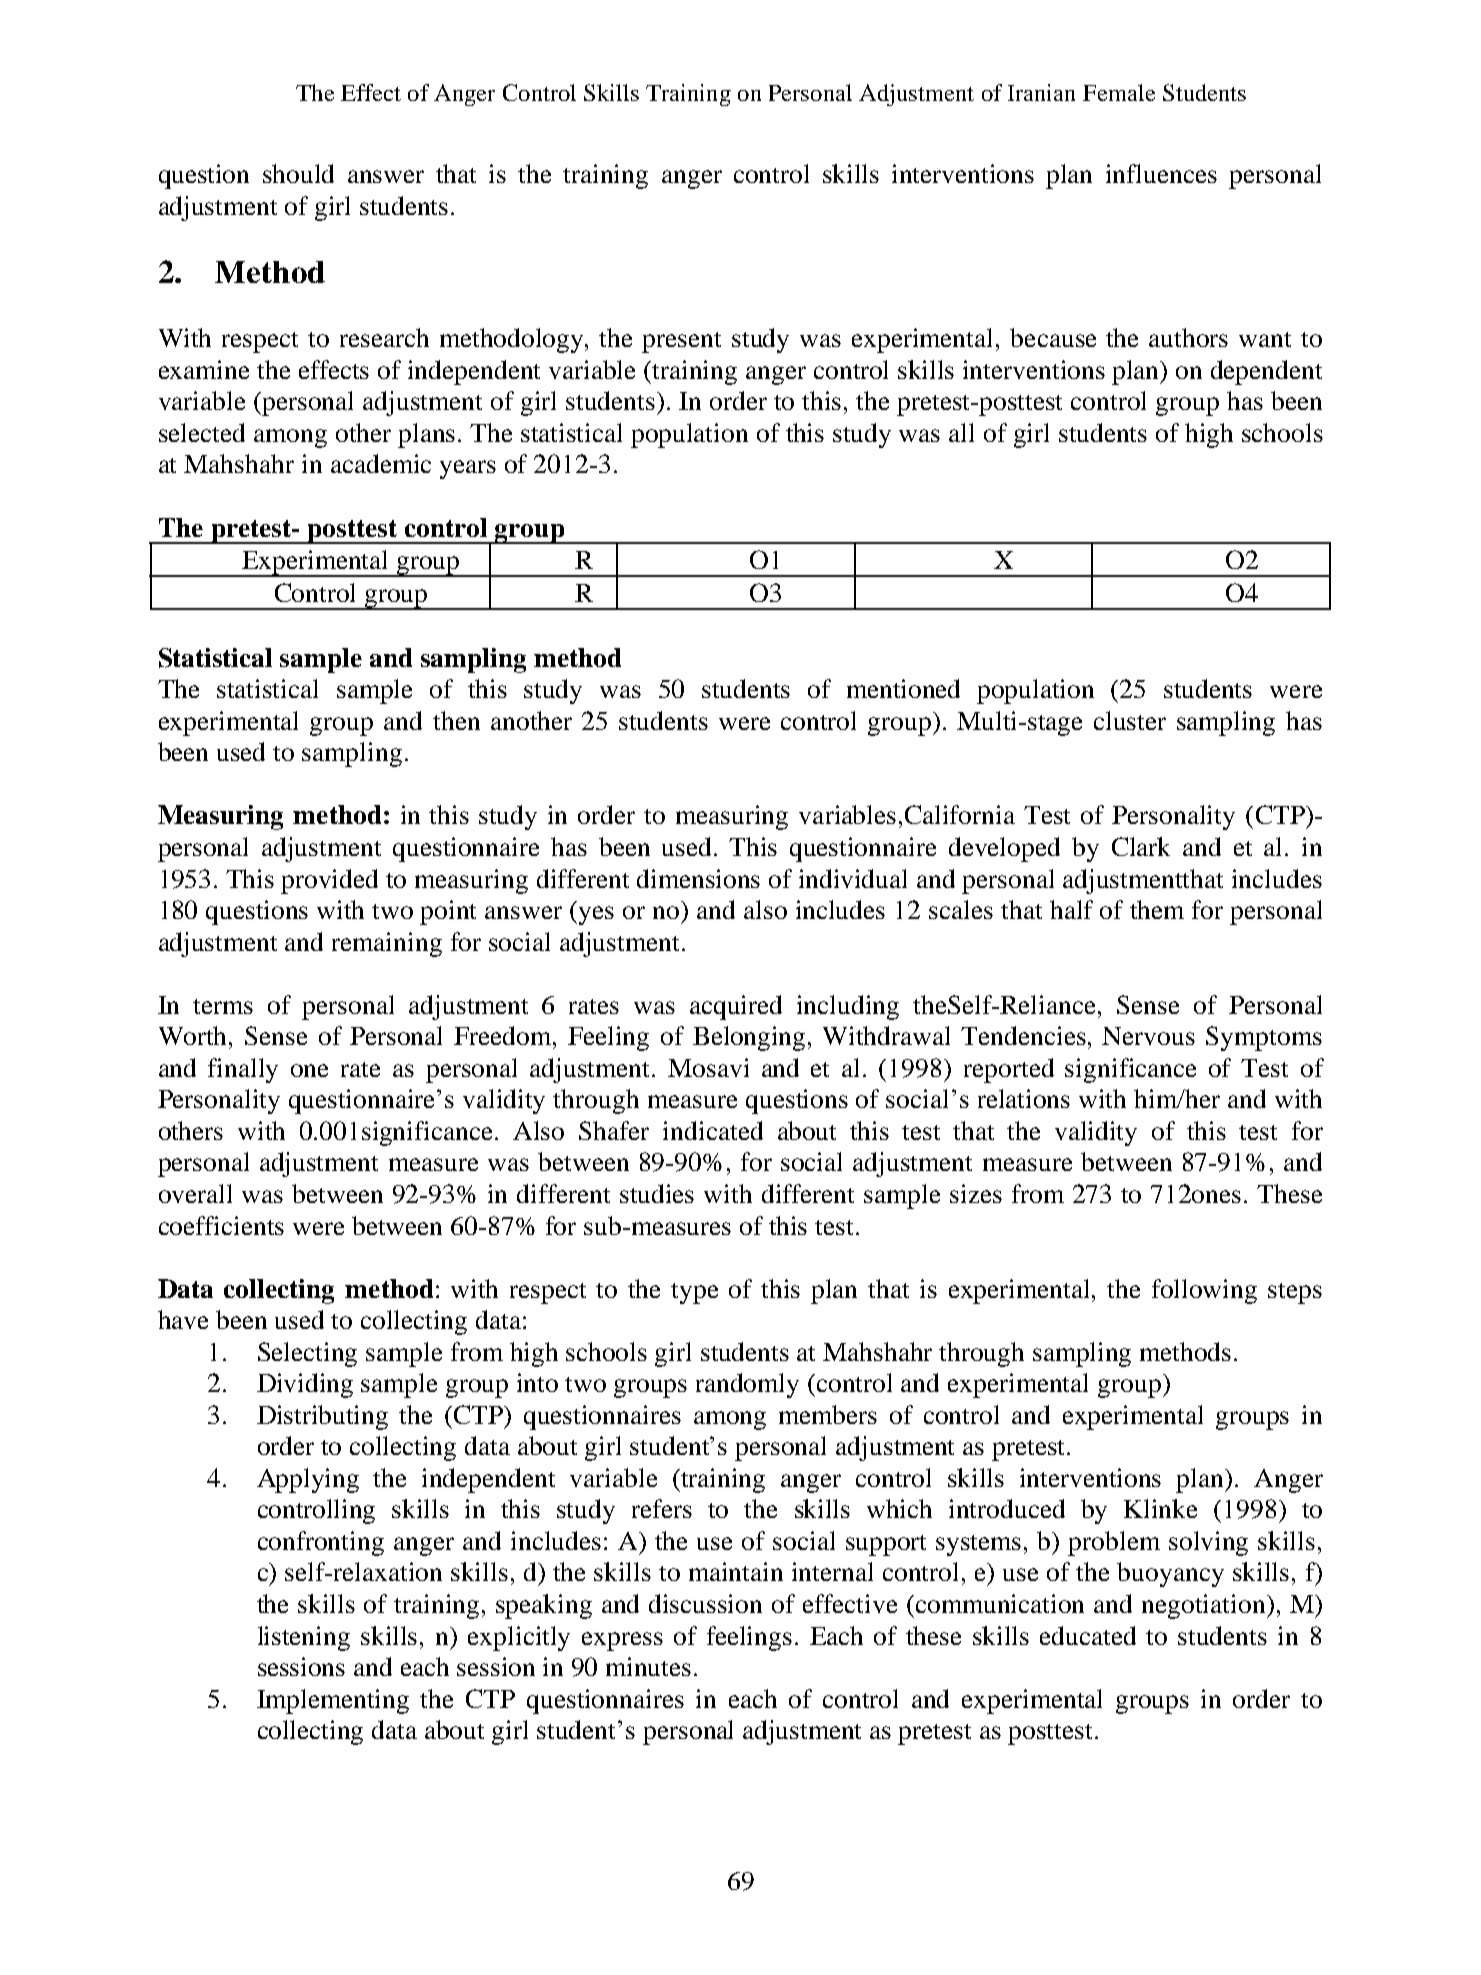 The height and width of the screenshot is (1975, 1481). What do you see at coordinates (681, 342) in the screenshot?
I see `present` at bounding box center [681, 342].
